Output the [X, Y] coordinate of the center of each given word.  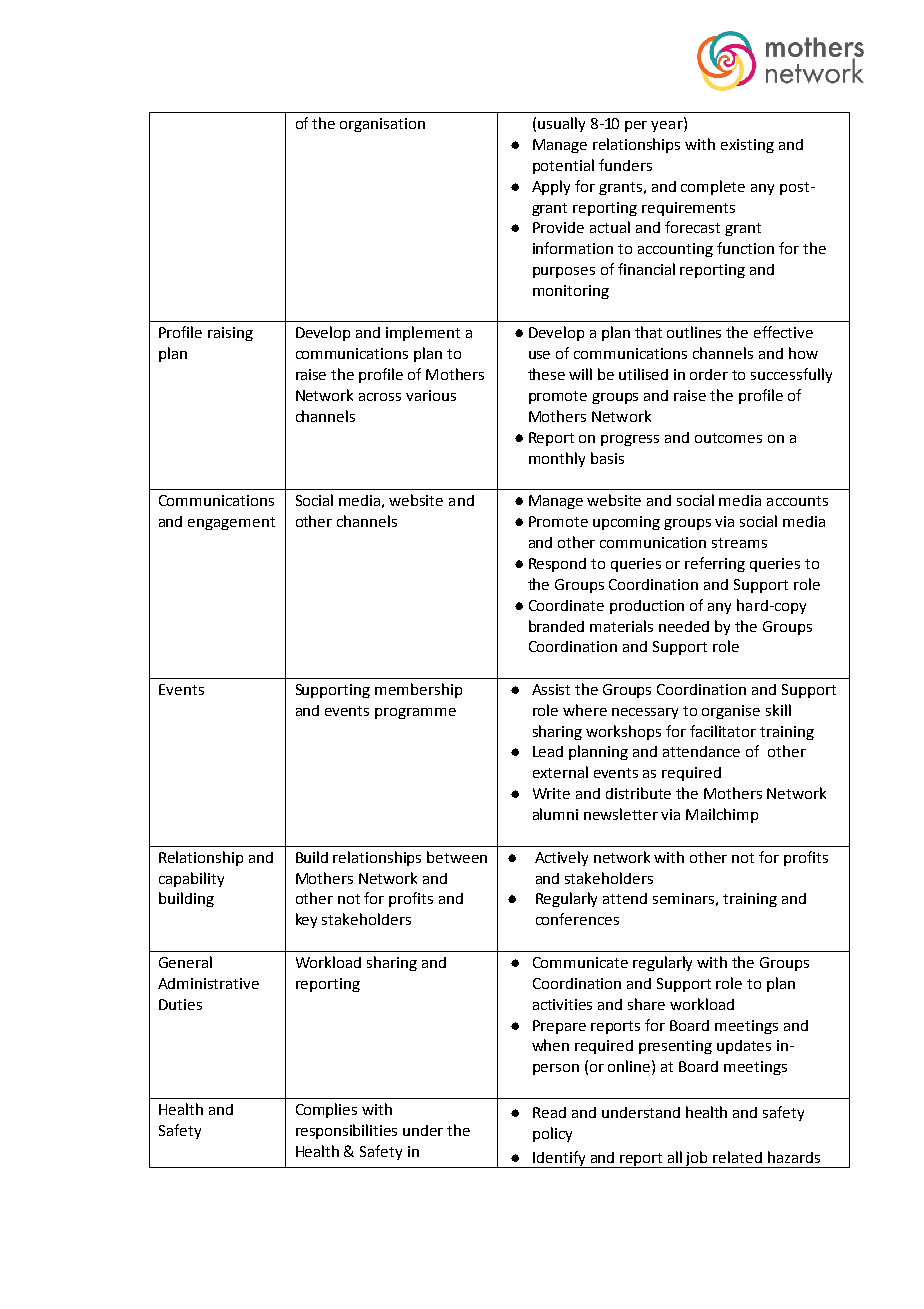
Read [549, 1112]
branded [556, 626]
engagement [231, 523]
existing [747, 146]
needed [684, 626]
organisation [382, 125]
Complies [326, 1110]
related [737, 1157]
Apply [551, 187]
